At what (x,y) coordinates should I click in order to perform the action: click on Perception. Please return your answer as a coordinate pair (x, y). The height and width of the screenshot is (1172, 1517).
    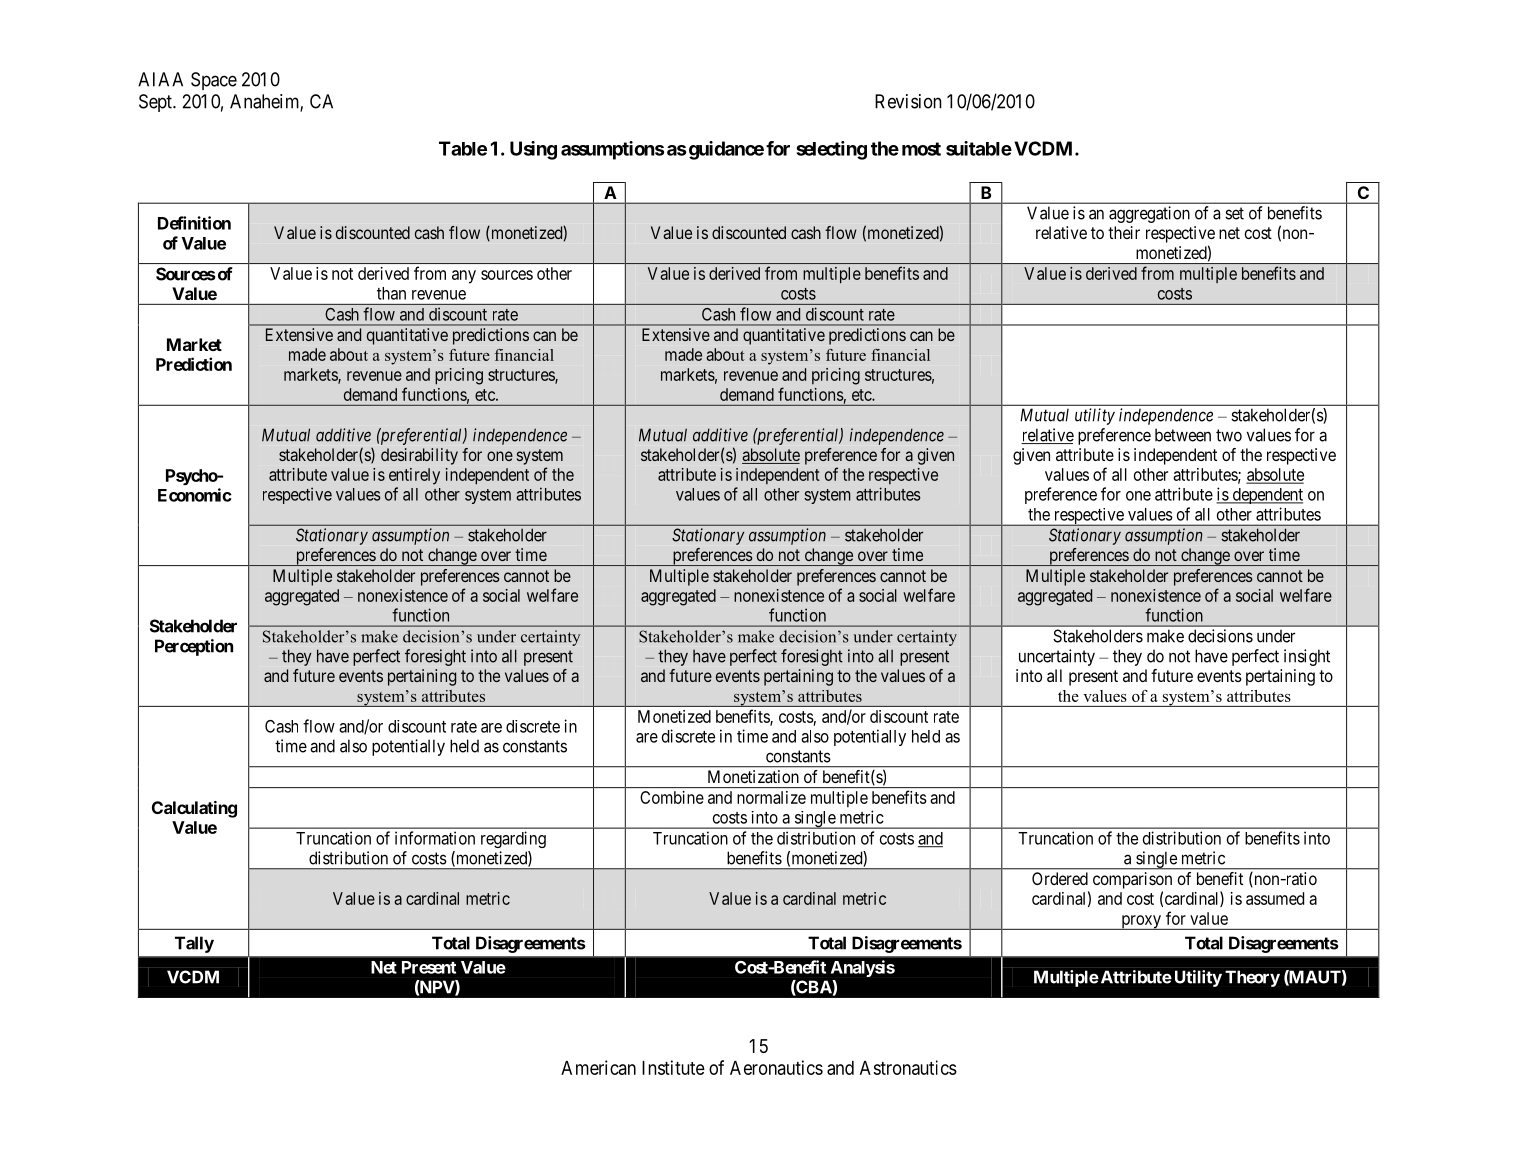
    Looking at the image, I should click on (194, 647).
